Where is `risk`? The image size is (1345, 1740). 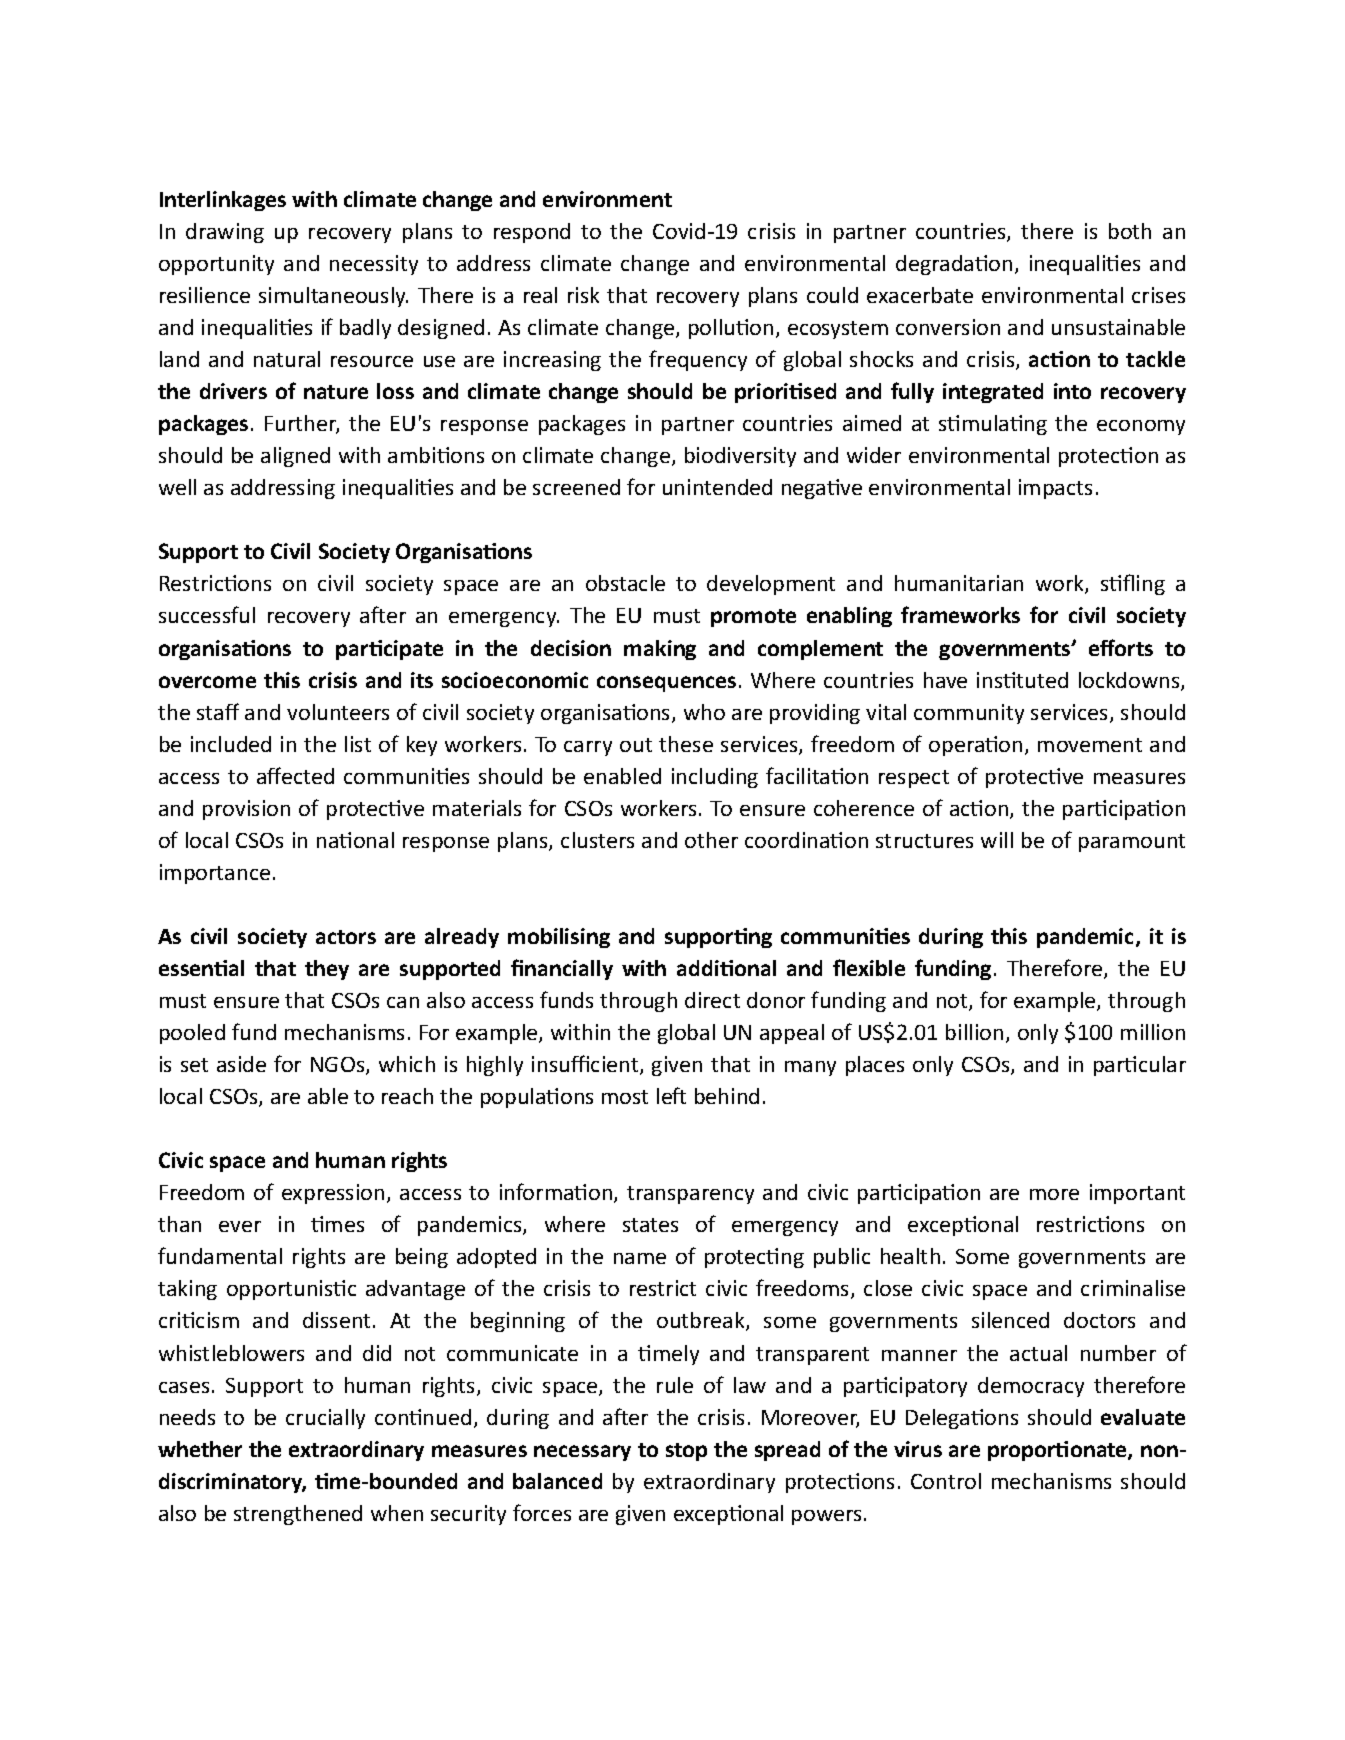 risk is located at coordinates (583, 295).
